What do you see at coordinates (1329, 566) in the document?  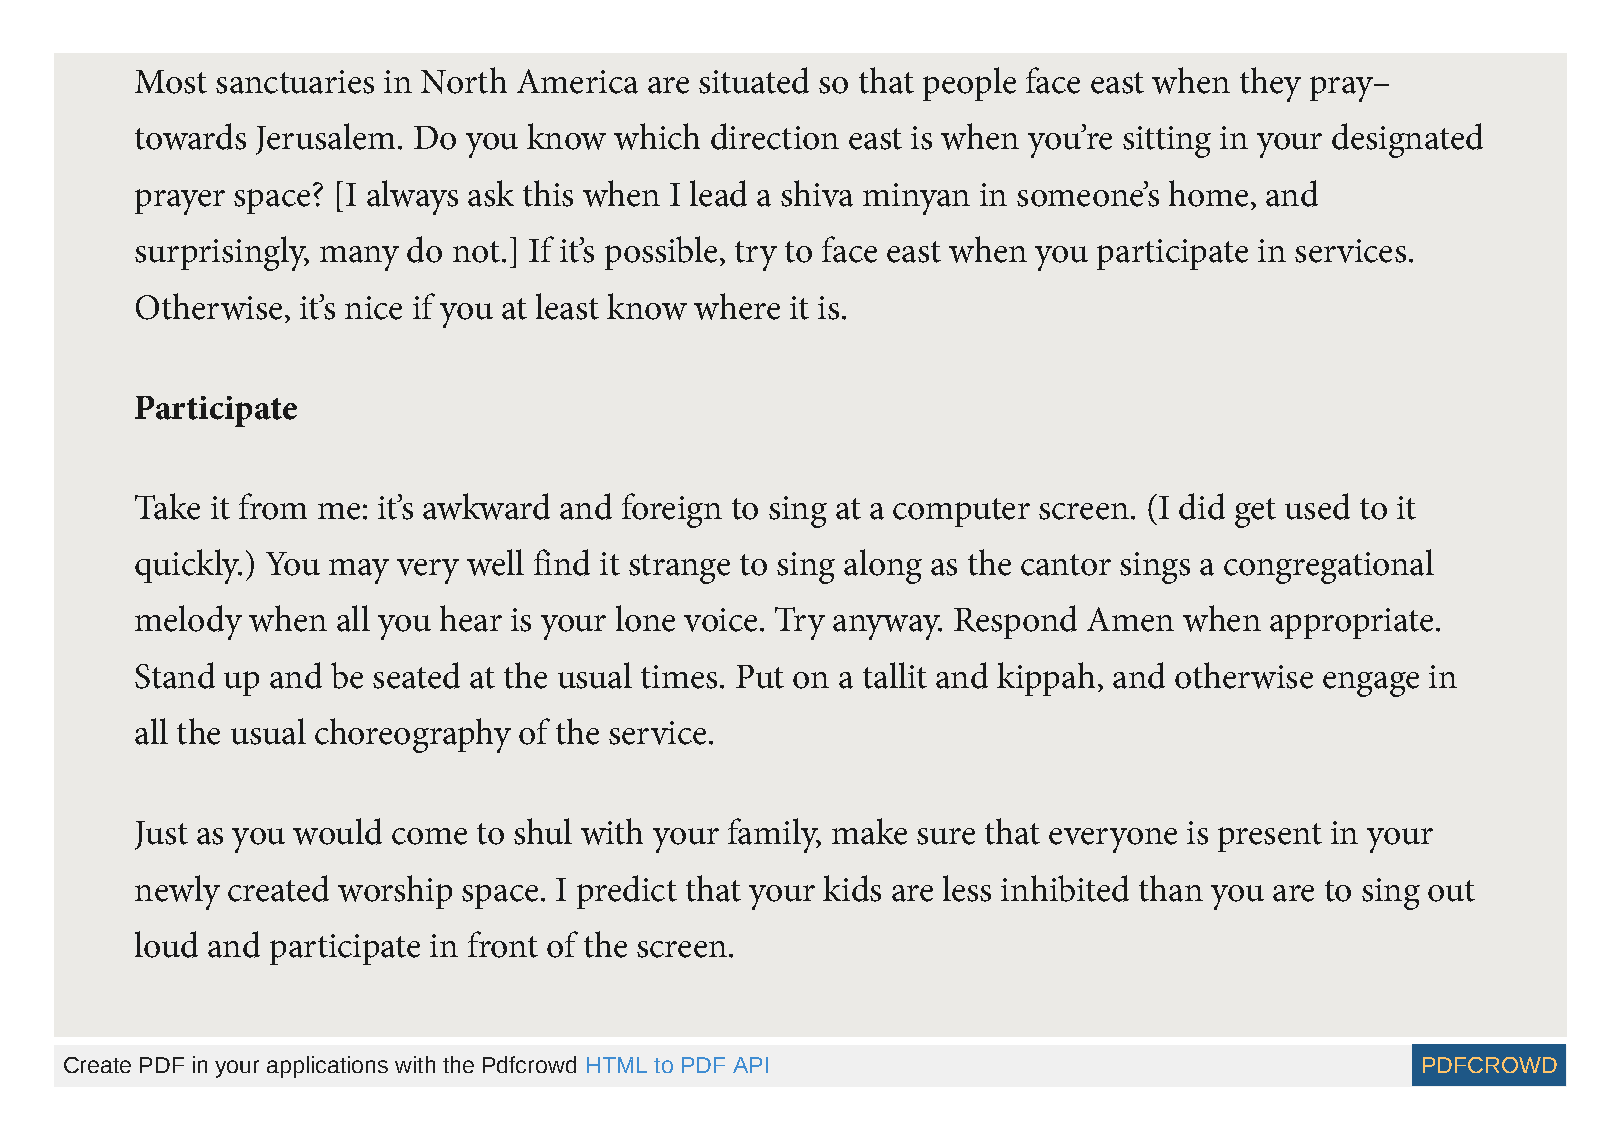 I see `congregational` at bounding box center [1329, 566].
